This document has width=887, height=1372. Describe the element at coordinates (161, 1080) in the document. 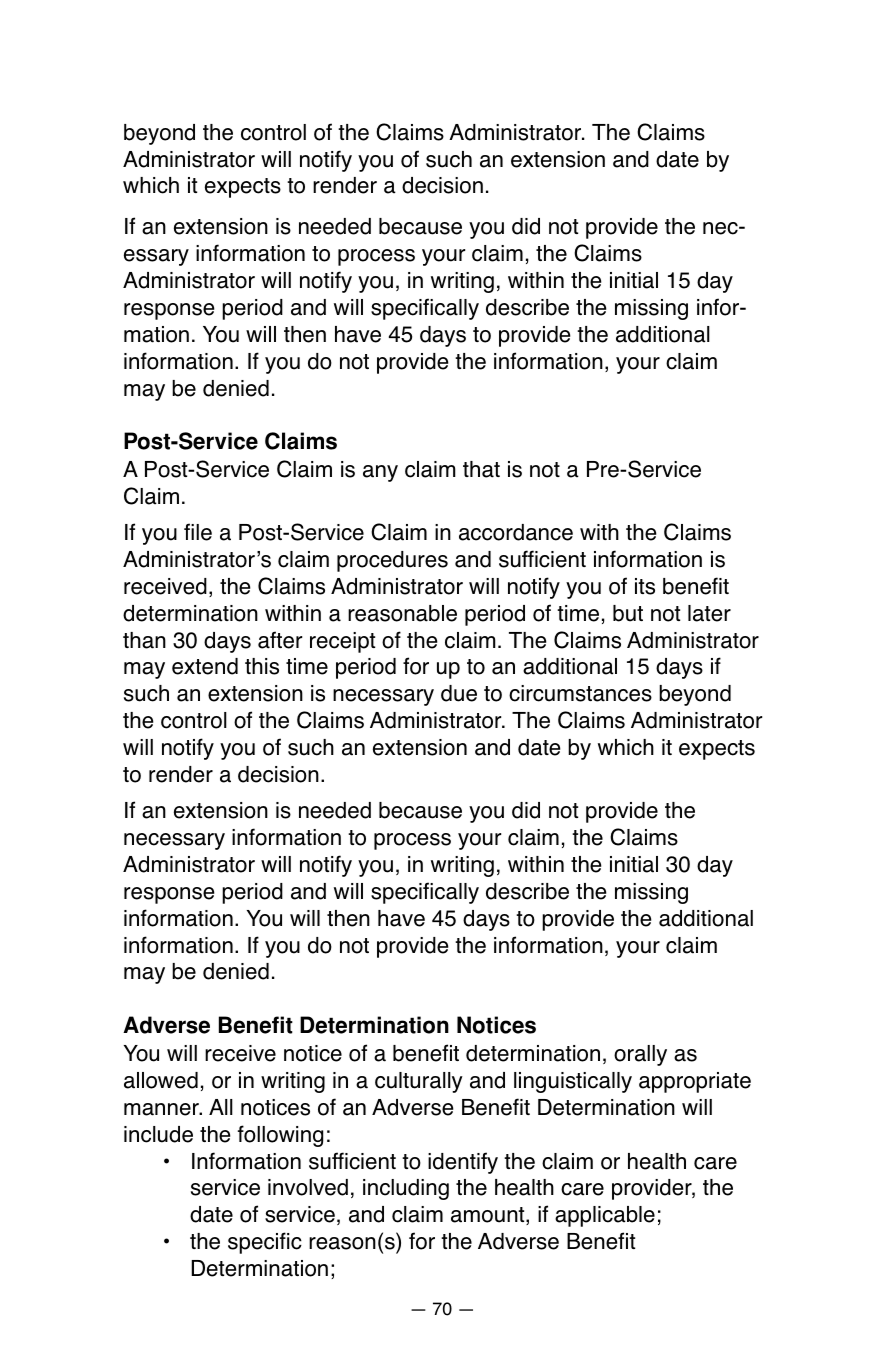

I see `allowed` at that location.
